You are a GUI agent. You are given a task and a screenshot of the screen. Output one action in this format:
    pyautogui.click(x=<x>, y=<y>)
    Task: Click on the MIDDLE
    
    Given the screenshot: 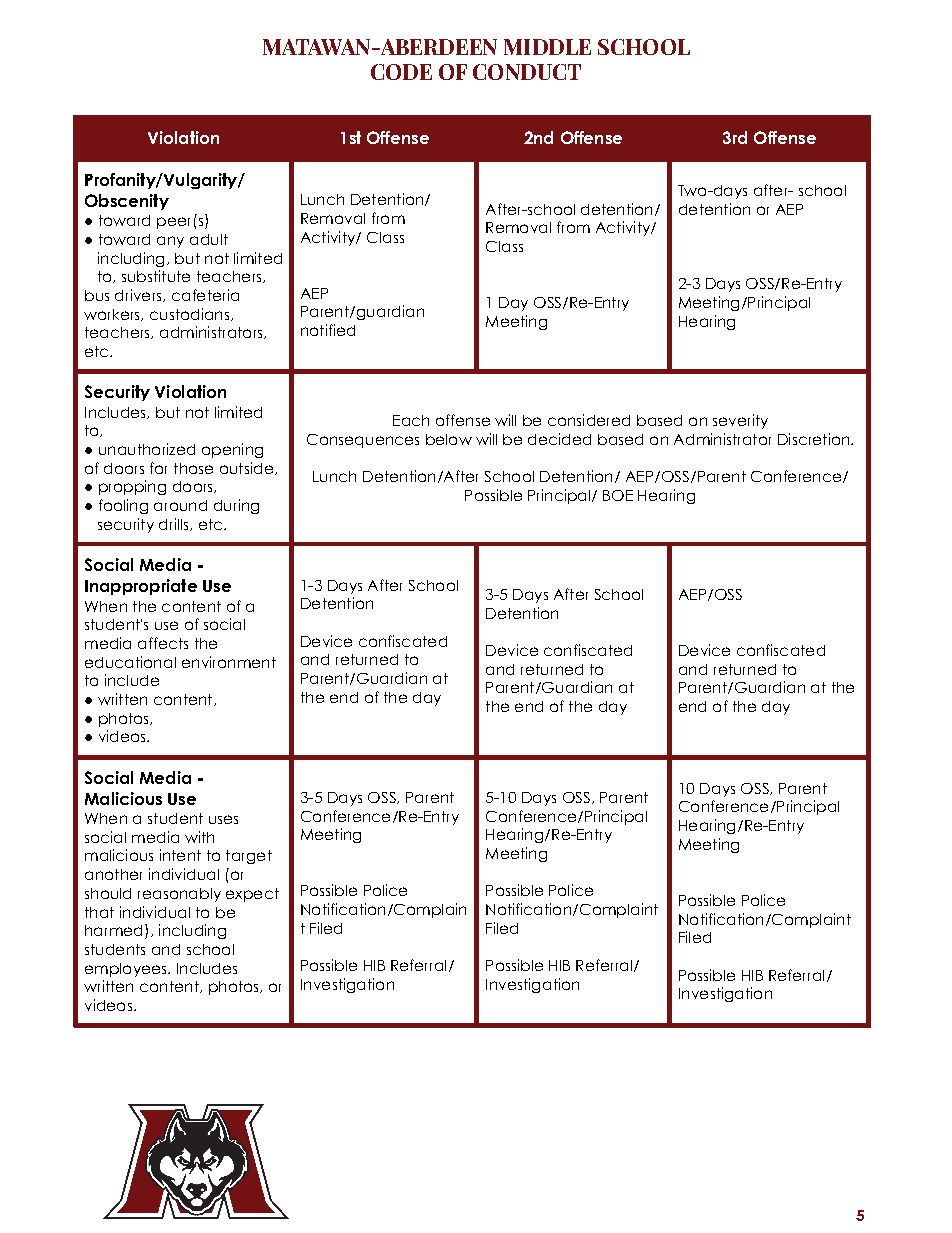 What is the action you would take?
    pyautogui.click(x=547, y=47)
